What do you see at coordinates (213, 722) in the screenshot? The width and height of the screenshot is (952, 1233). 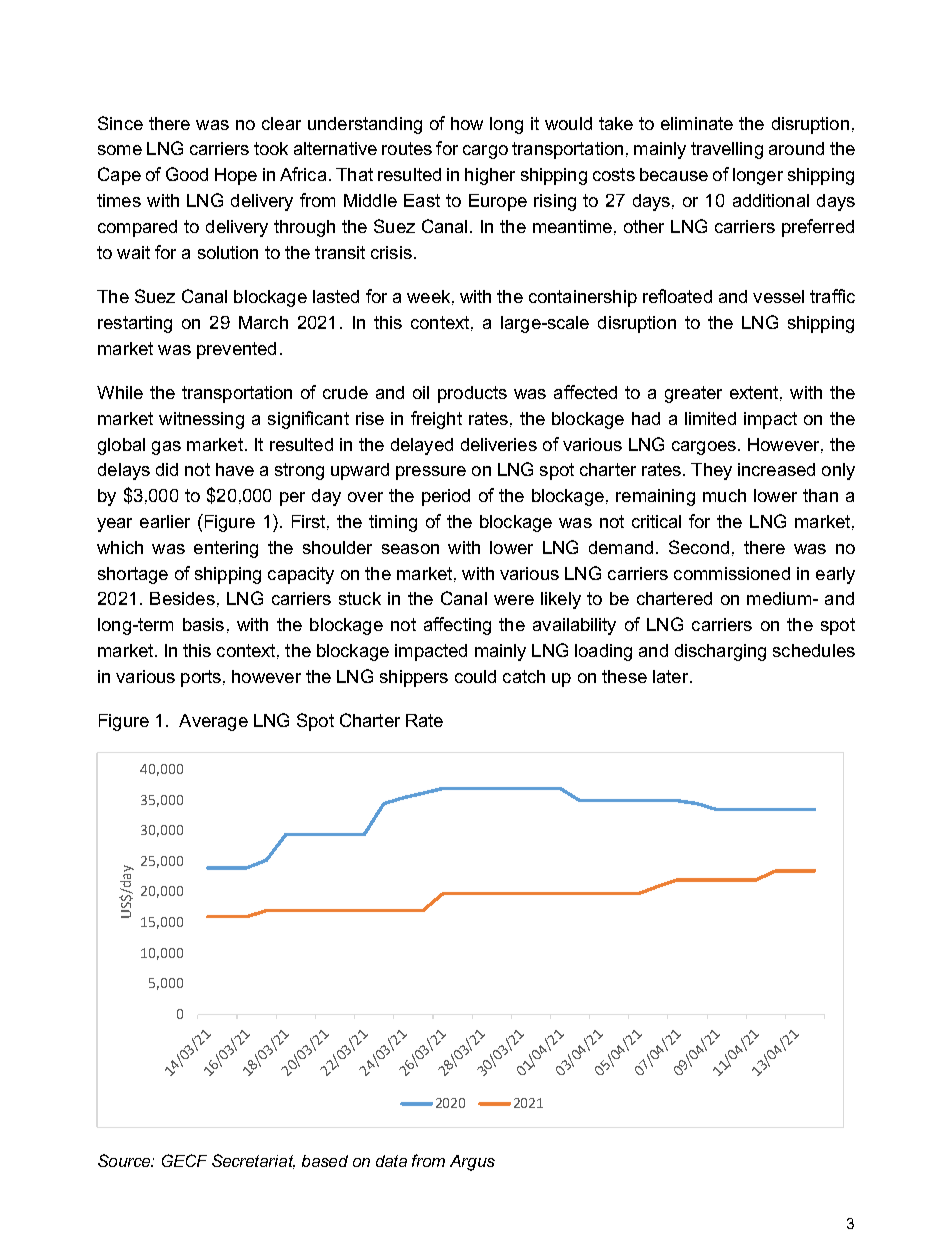 I see `Average` at bounding box center [213, 722].
